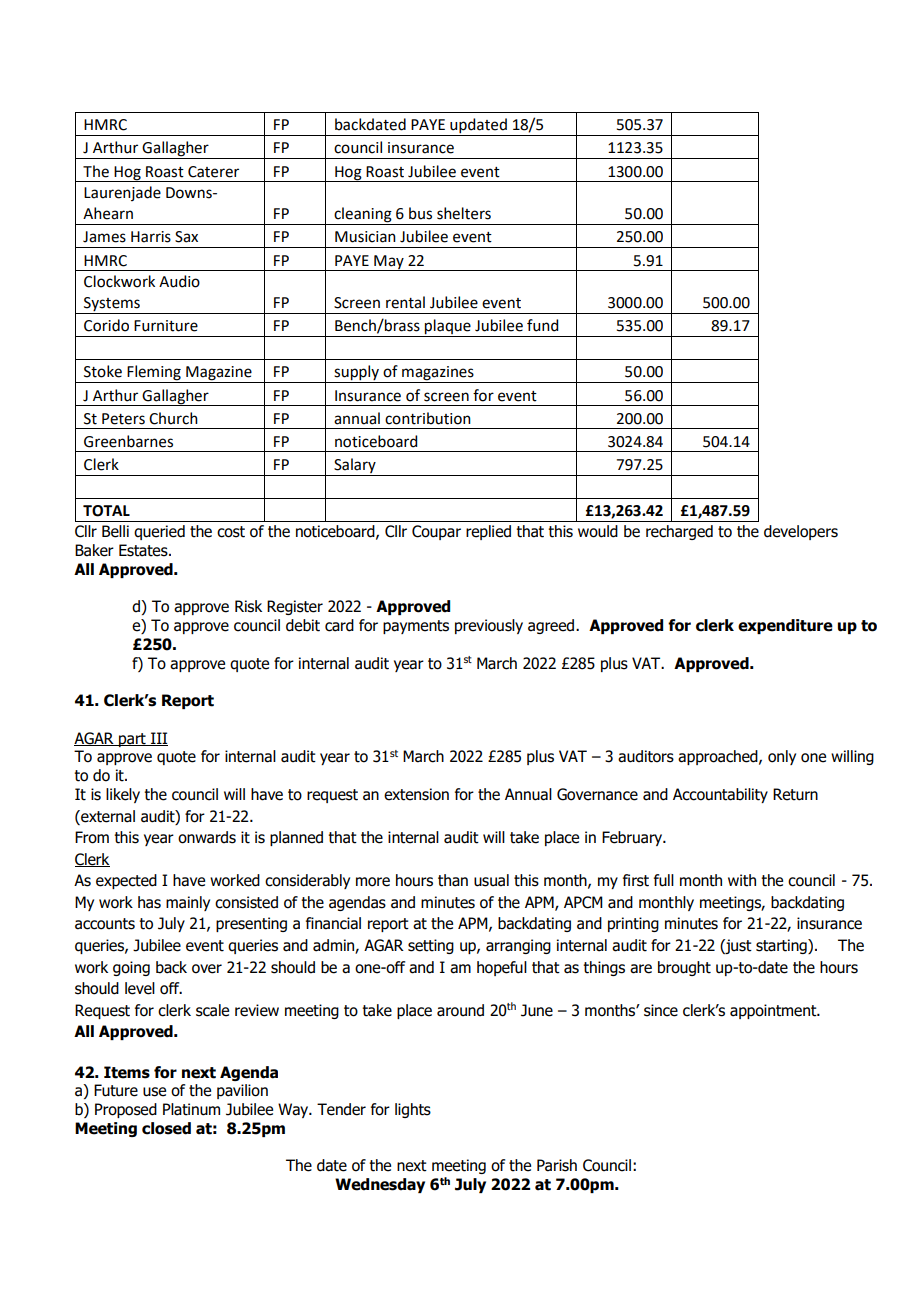 The image size is (924, 1308). What do you see at coordinates (416, 627) in the image?
I see `payments` at bounding box center [416, 627].
